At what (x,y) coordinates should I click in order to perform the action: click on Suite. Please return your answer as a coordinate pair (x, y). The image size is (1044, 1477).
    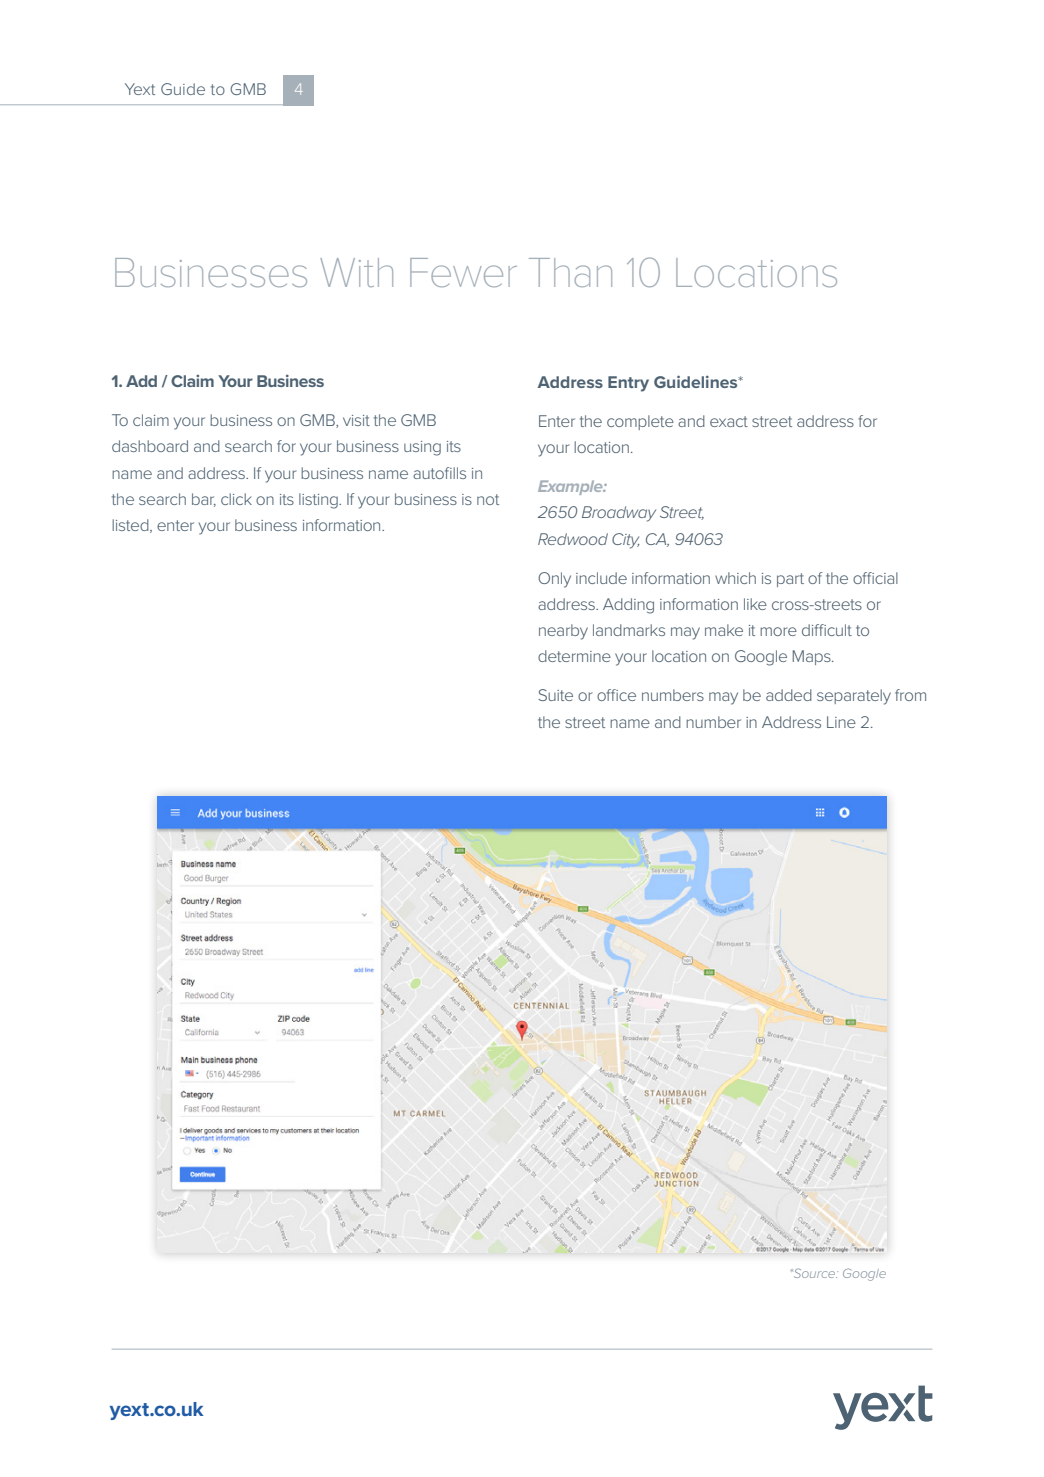
    Looking at the image, I should click on (555, 695).
